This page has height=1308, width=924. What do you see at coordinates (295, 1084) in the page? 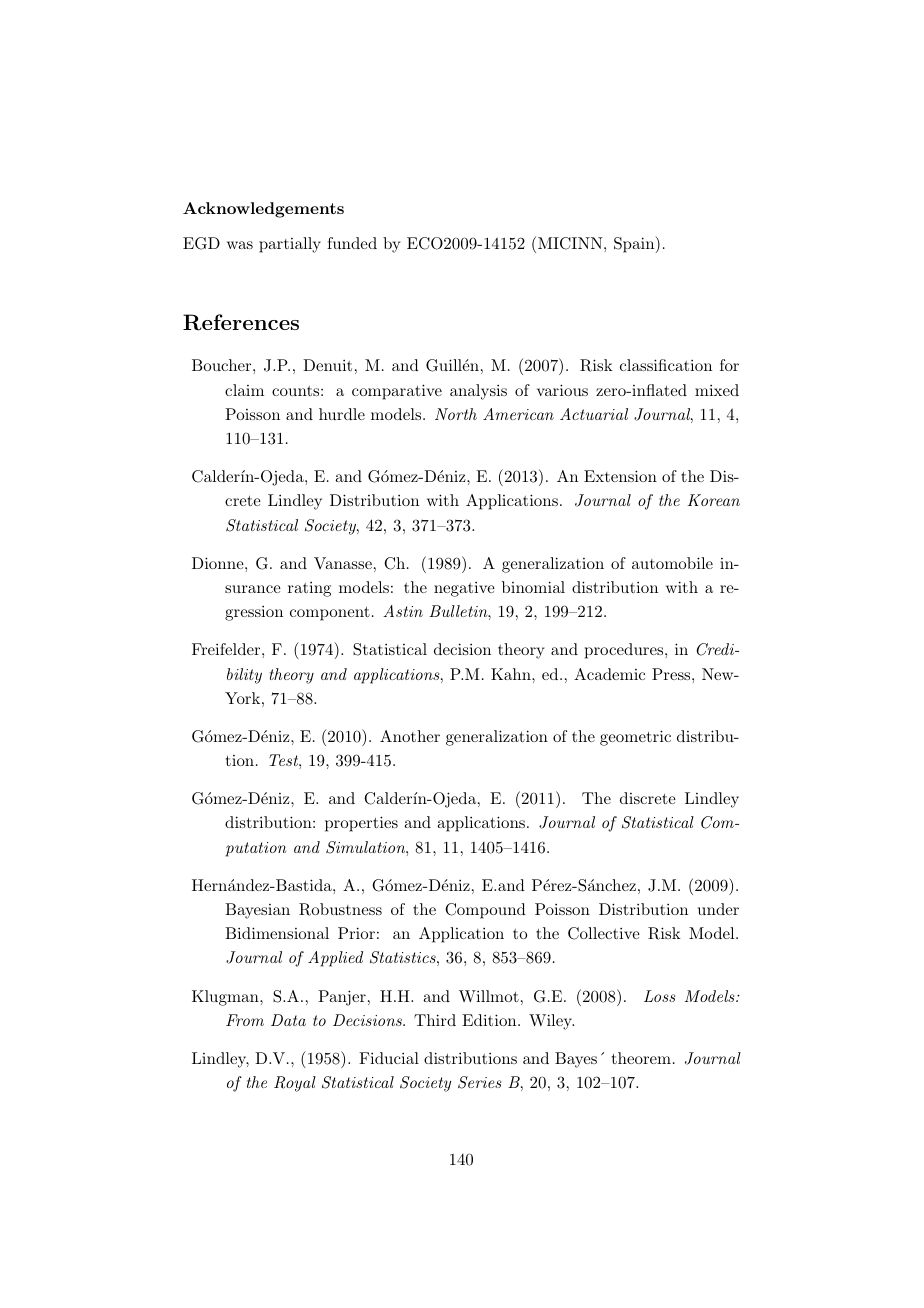
I see `Royal` at bounding box center [295, 1084].
